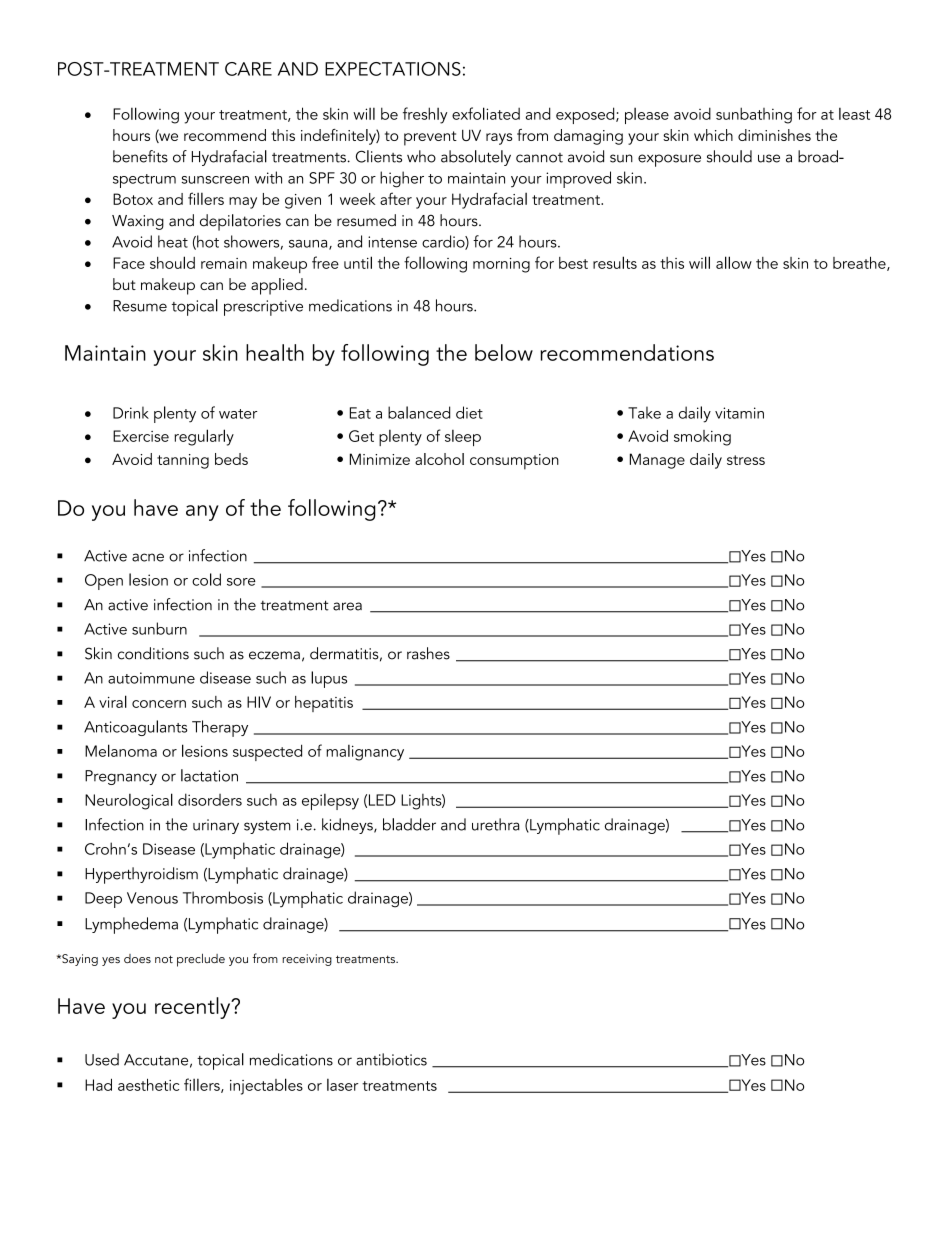 This document has width=952, height=1233. I want to click on Hyperthyroidism, so click(141, 875).
